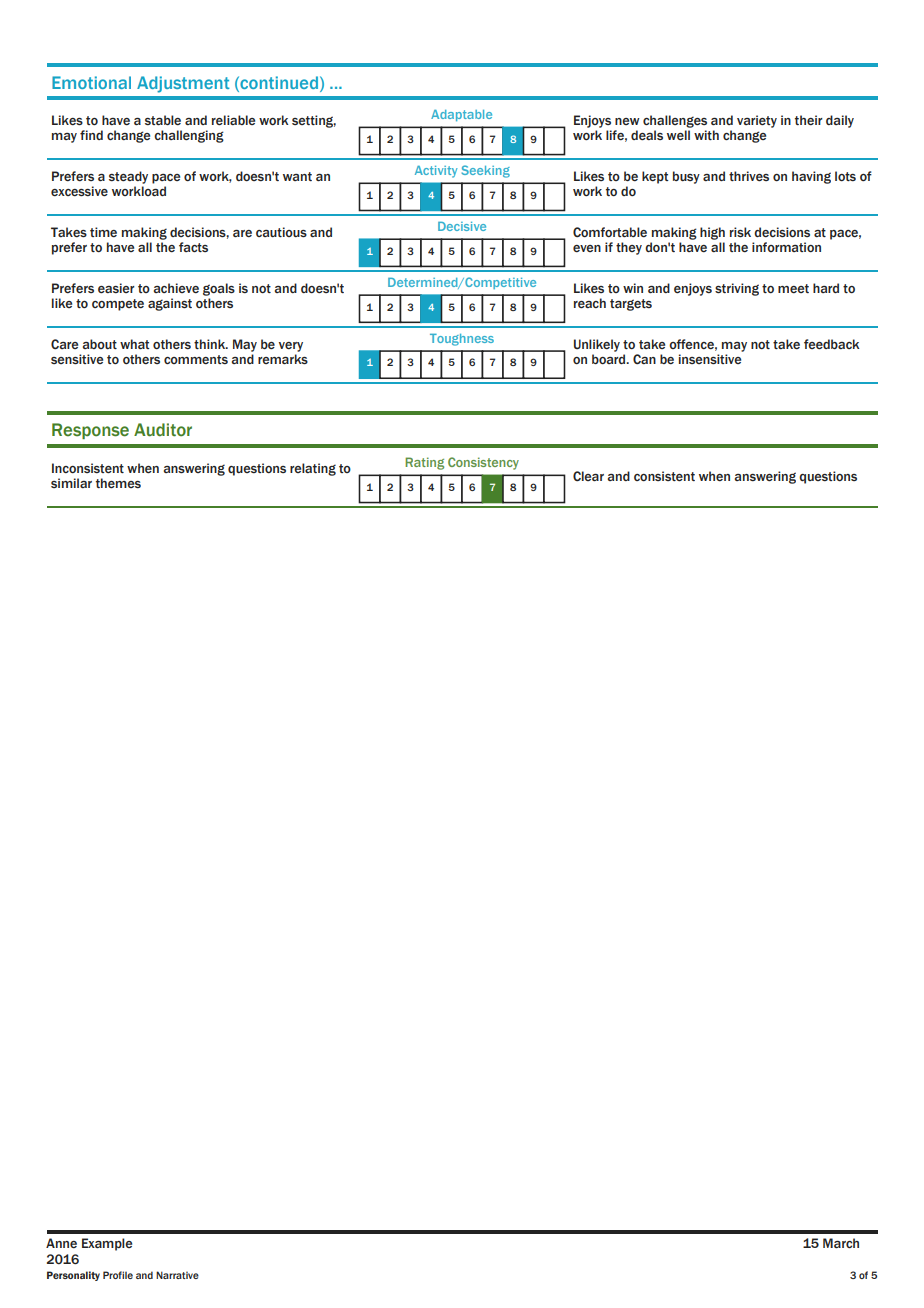 This screenshot has height=1308, width=924. Describe the element at coordinates (483, 463) in the screenshot. I see `Consistency` at that location.
